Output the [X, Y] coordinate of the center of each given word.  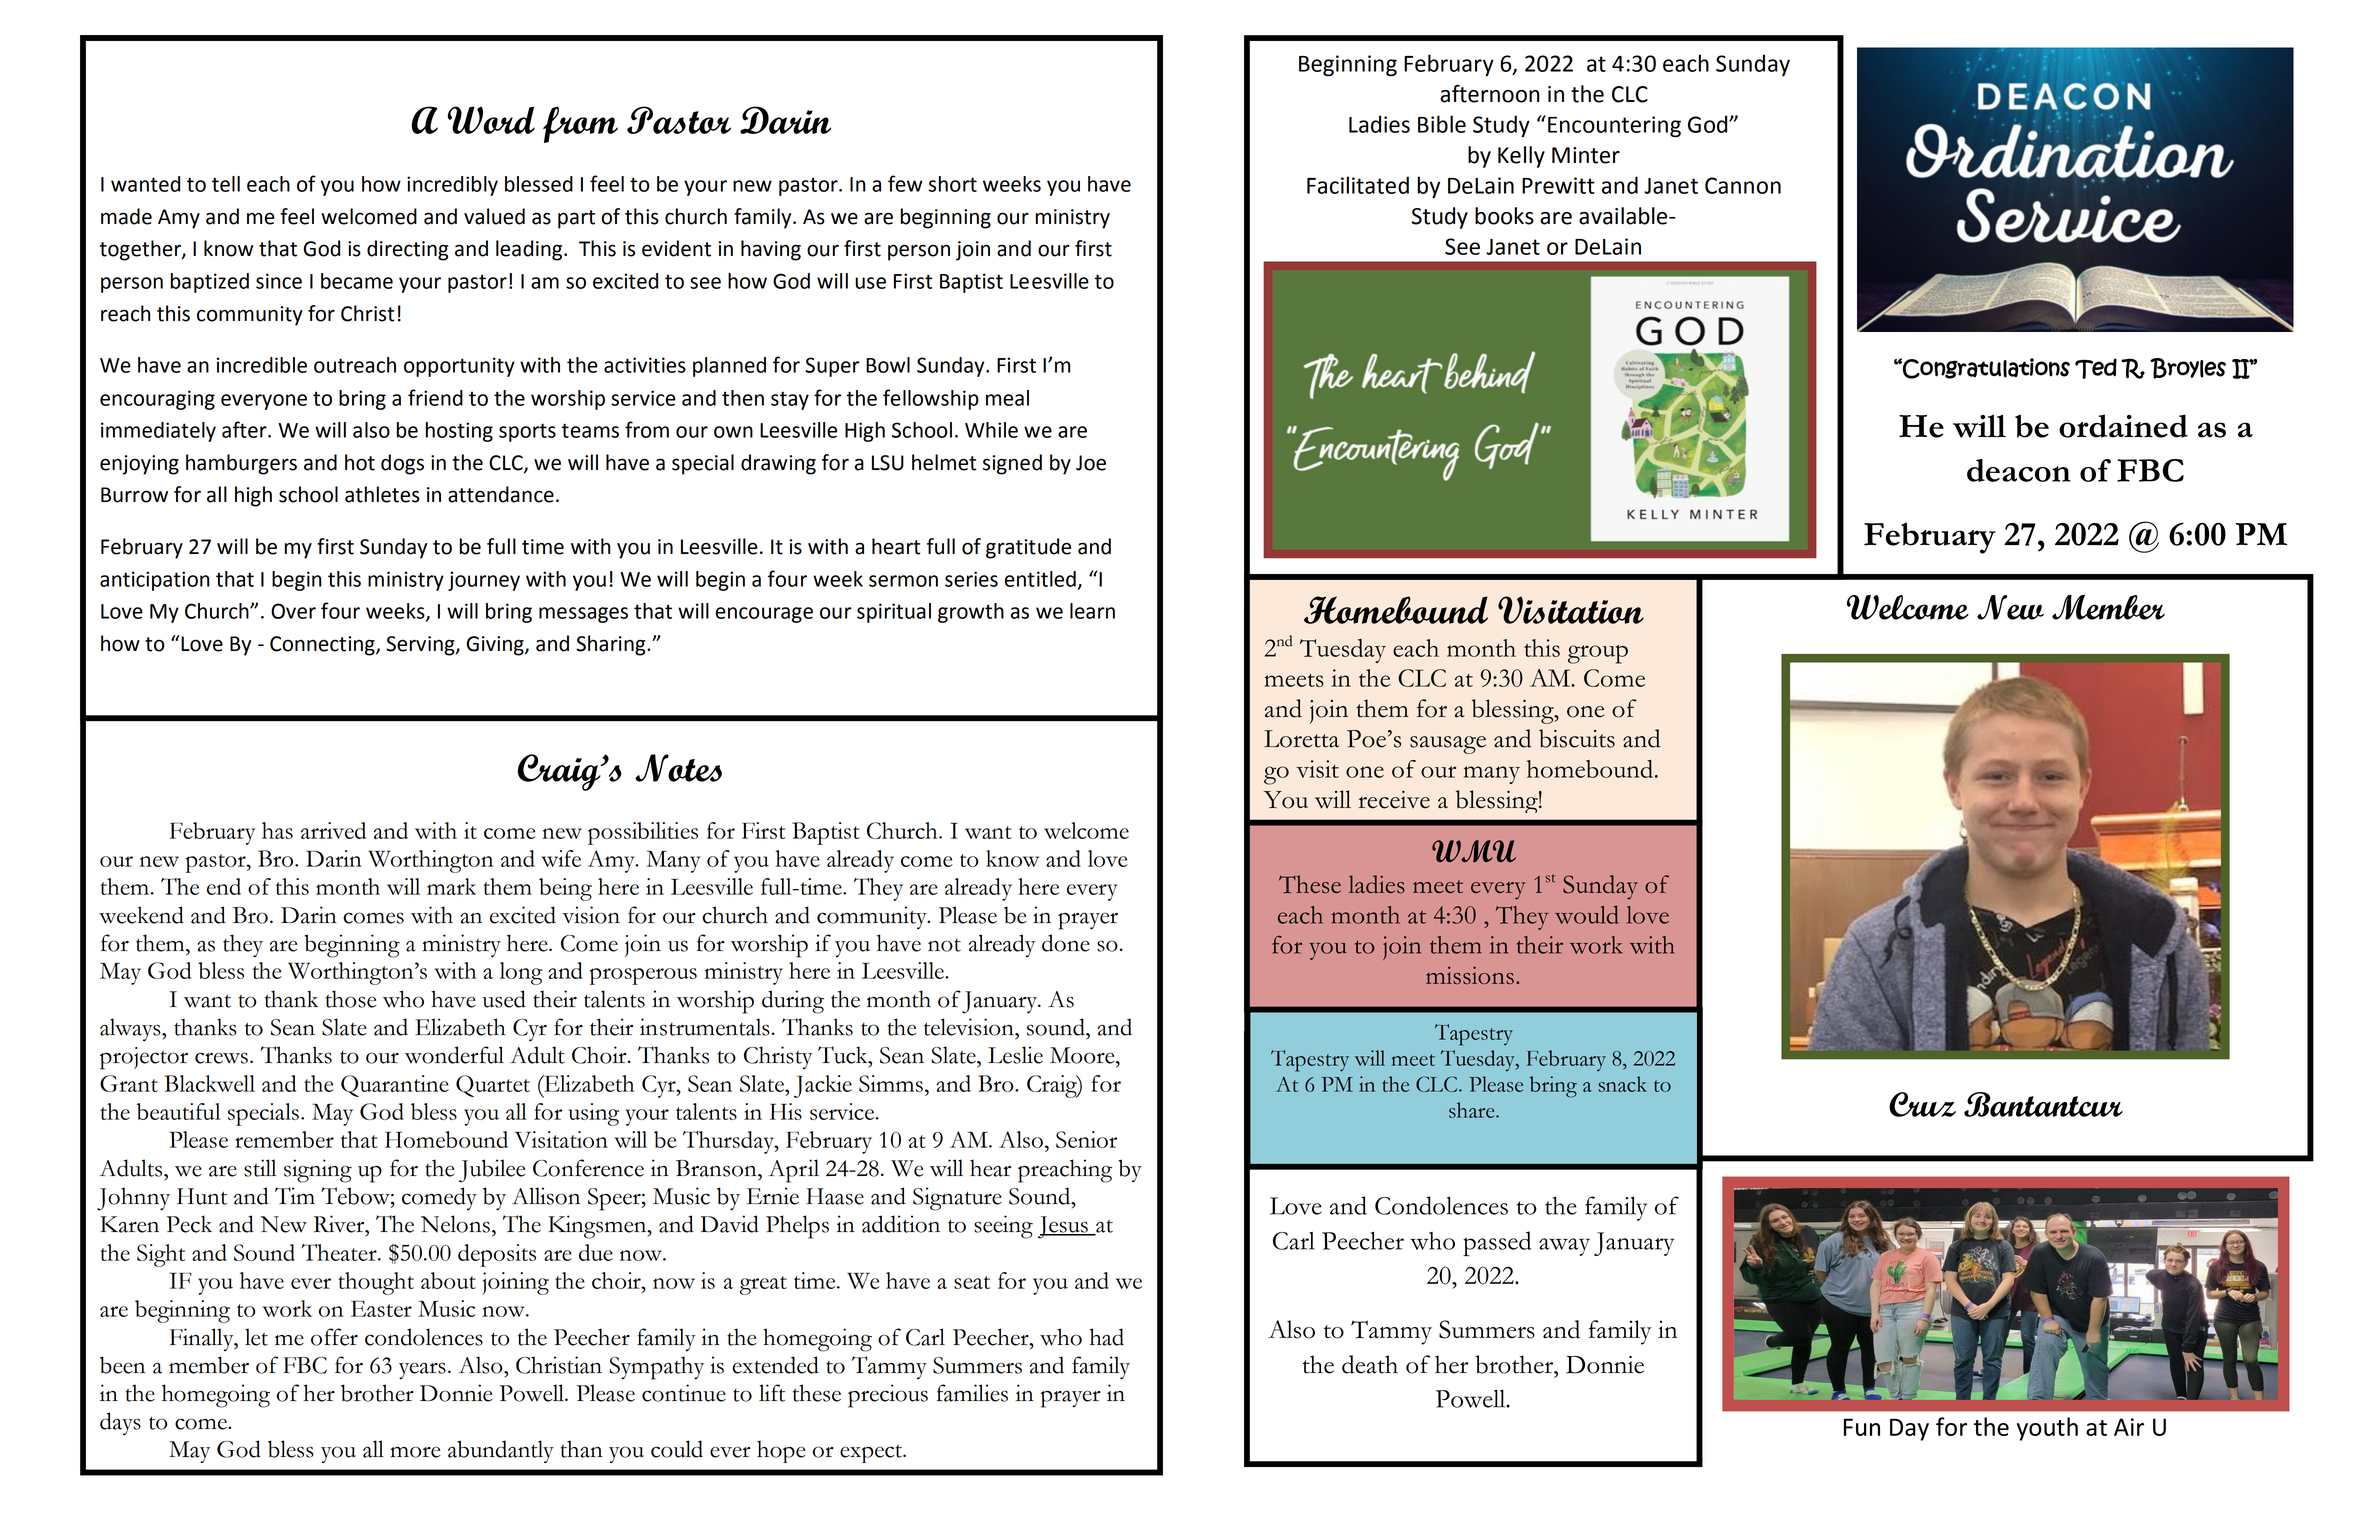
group [1598, 654]
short [953, 184]
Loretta [1301, 739]
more [415, 1452]
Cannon [1743, 185]
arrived [333, 830]
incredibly [452, 186]
